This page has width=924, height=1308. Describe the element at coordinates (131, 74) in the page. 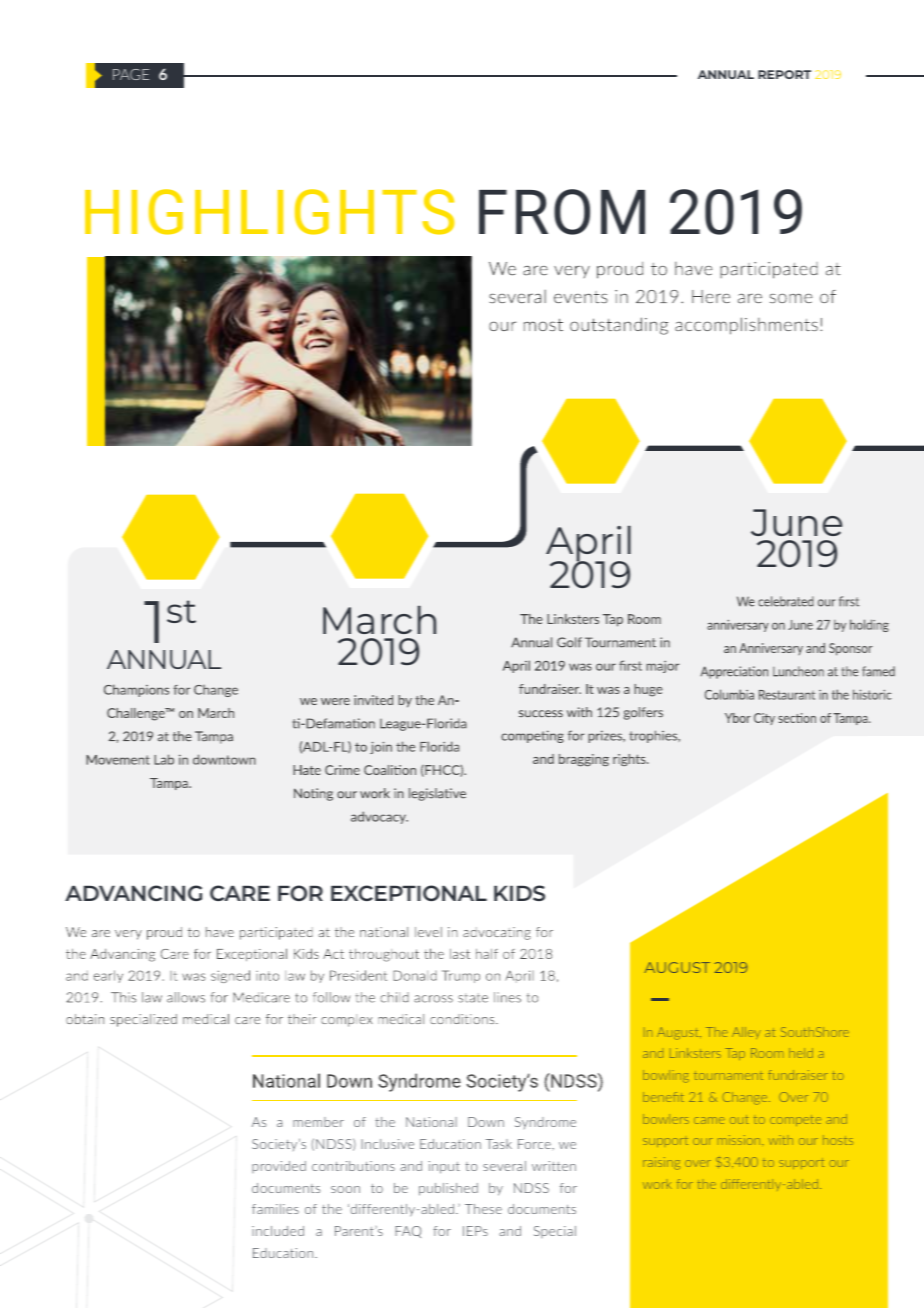

I see `PAGE` at that location.
